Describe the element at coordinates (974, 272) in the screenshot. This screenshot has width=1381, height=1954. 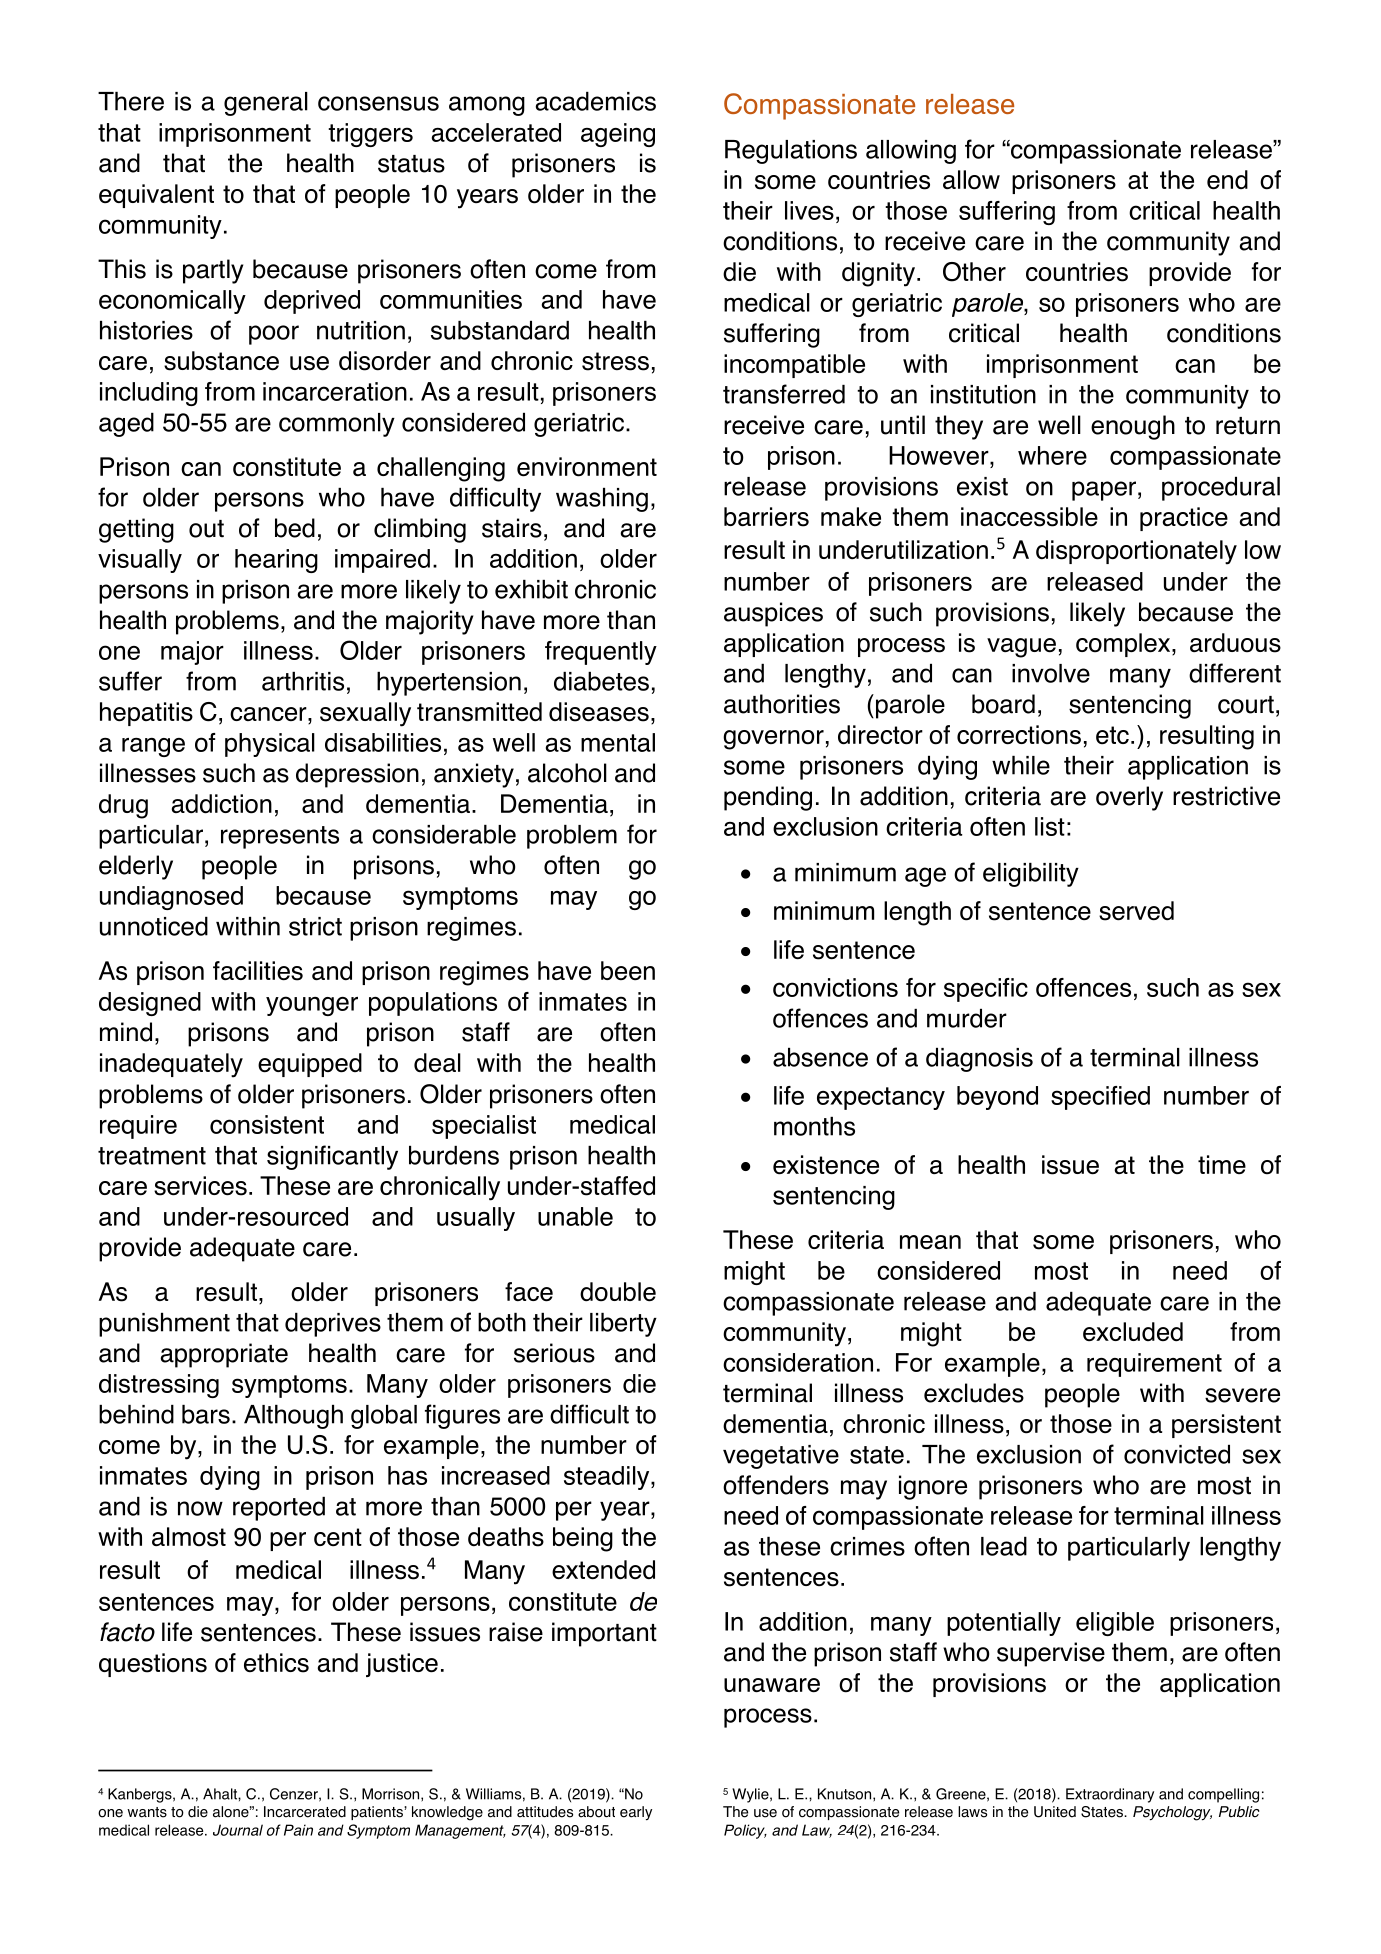
I see `Other` at that location.
